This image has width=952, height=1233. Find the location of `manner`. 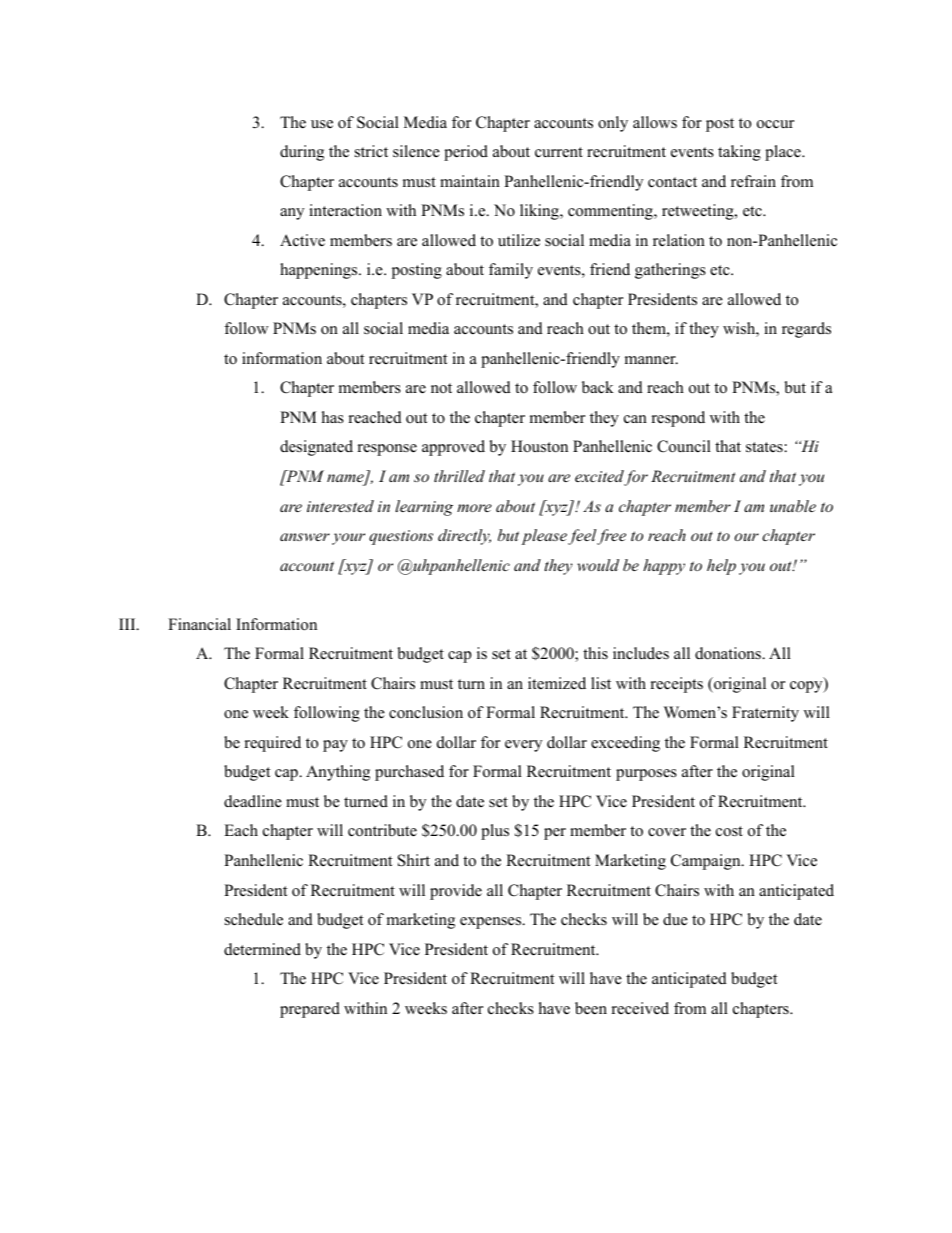

manner is located at coordinates (651, 360).
